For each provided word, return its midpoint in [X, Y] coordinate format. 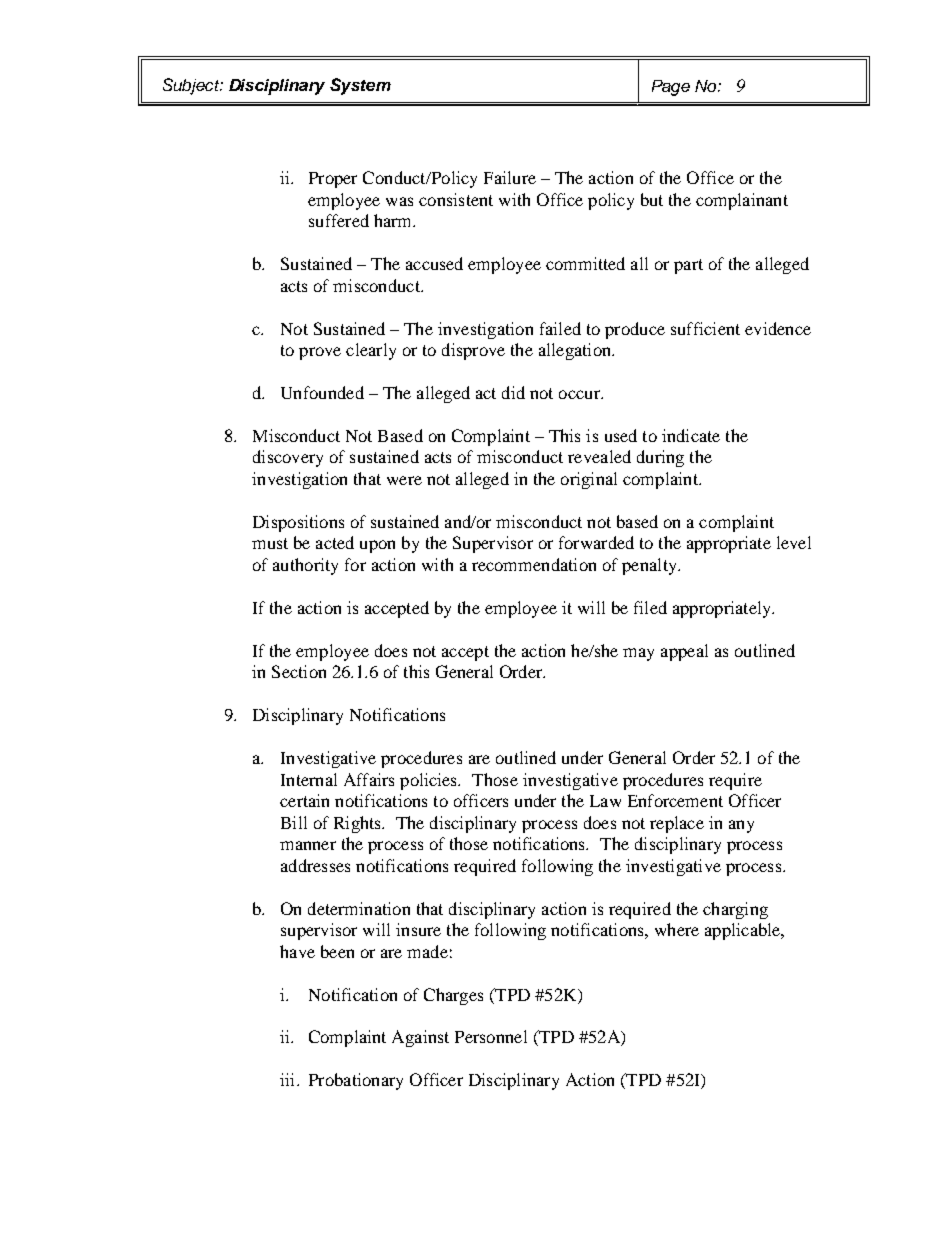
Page [671, 88]
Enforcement [675, 800]
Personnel [491, 1036]
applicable [744, 931]
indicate [691, 435]
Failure [510, 177]
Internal [309, 779]
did [513, 392]
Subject [192, 86]
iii [289, 1079]
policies [430, 781]
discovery [288, 458]
